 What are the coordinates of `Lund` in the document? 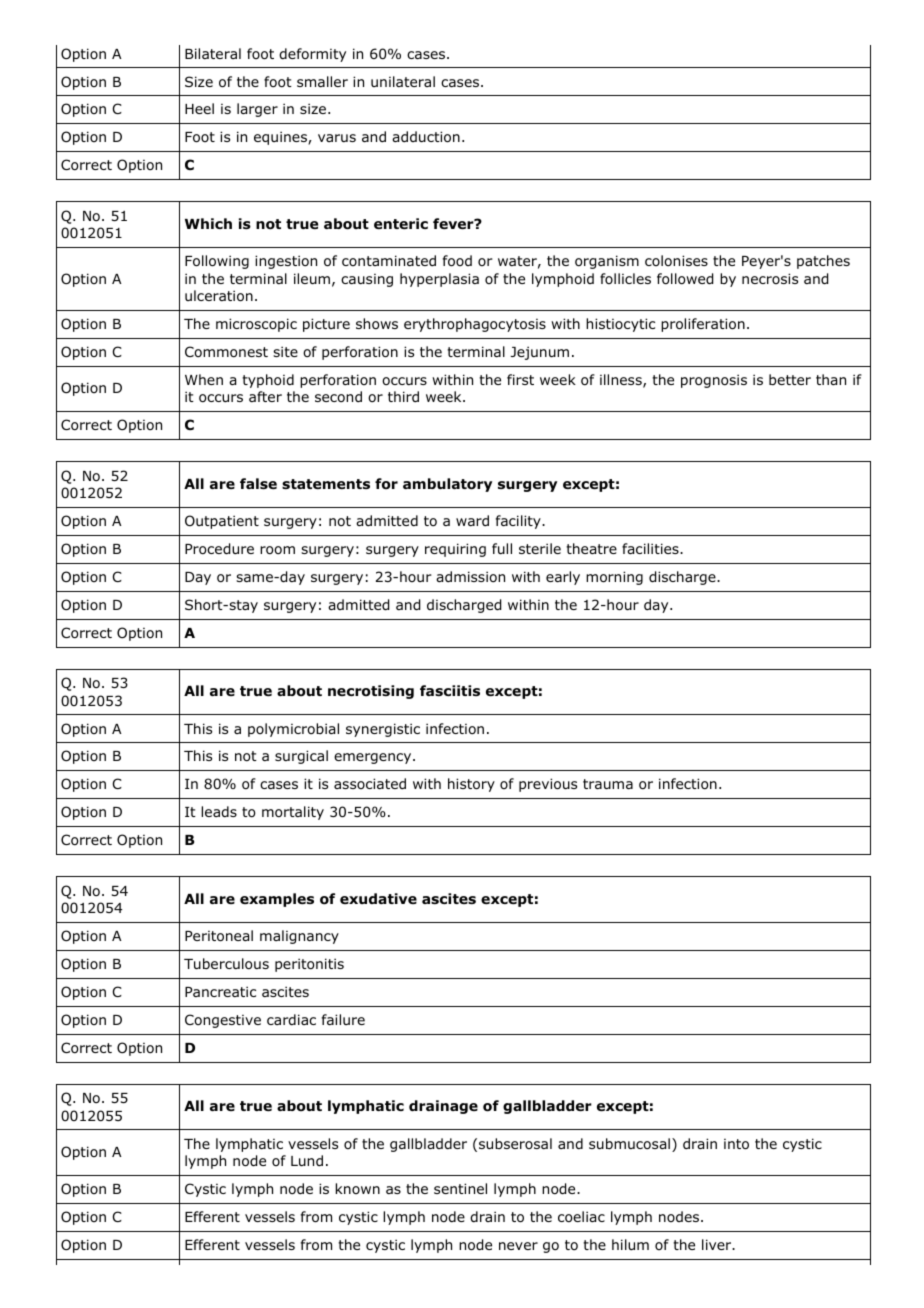 It's located at (307, 1160).
